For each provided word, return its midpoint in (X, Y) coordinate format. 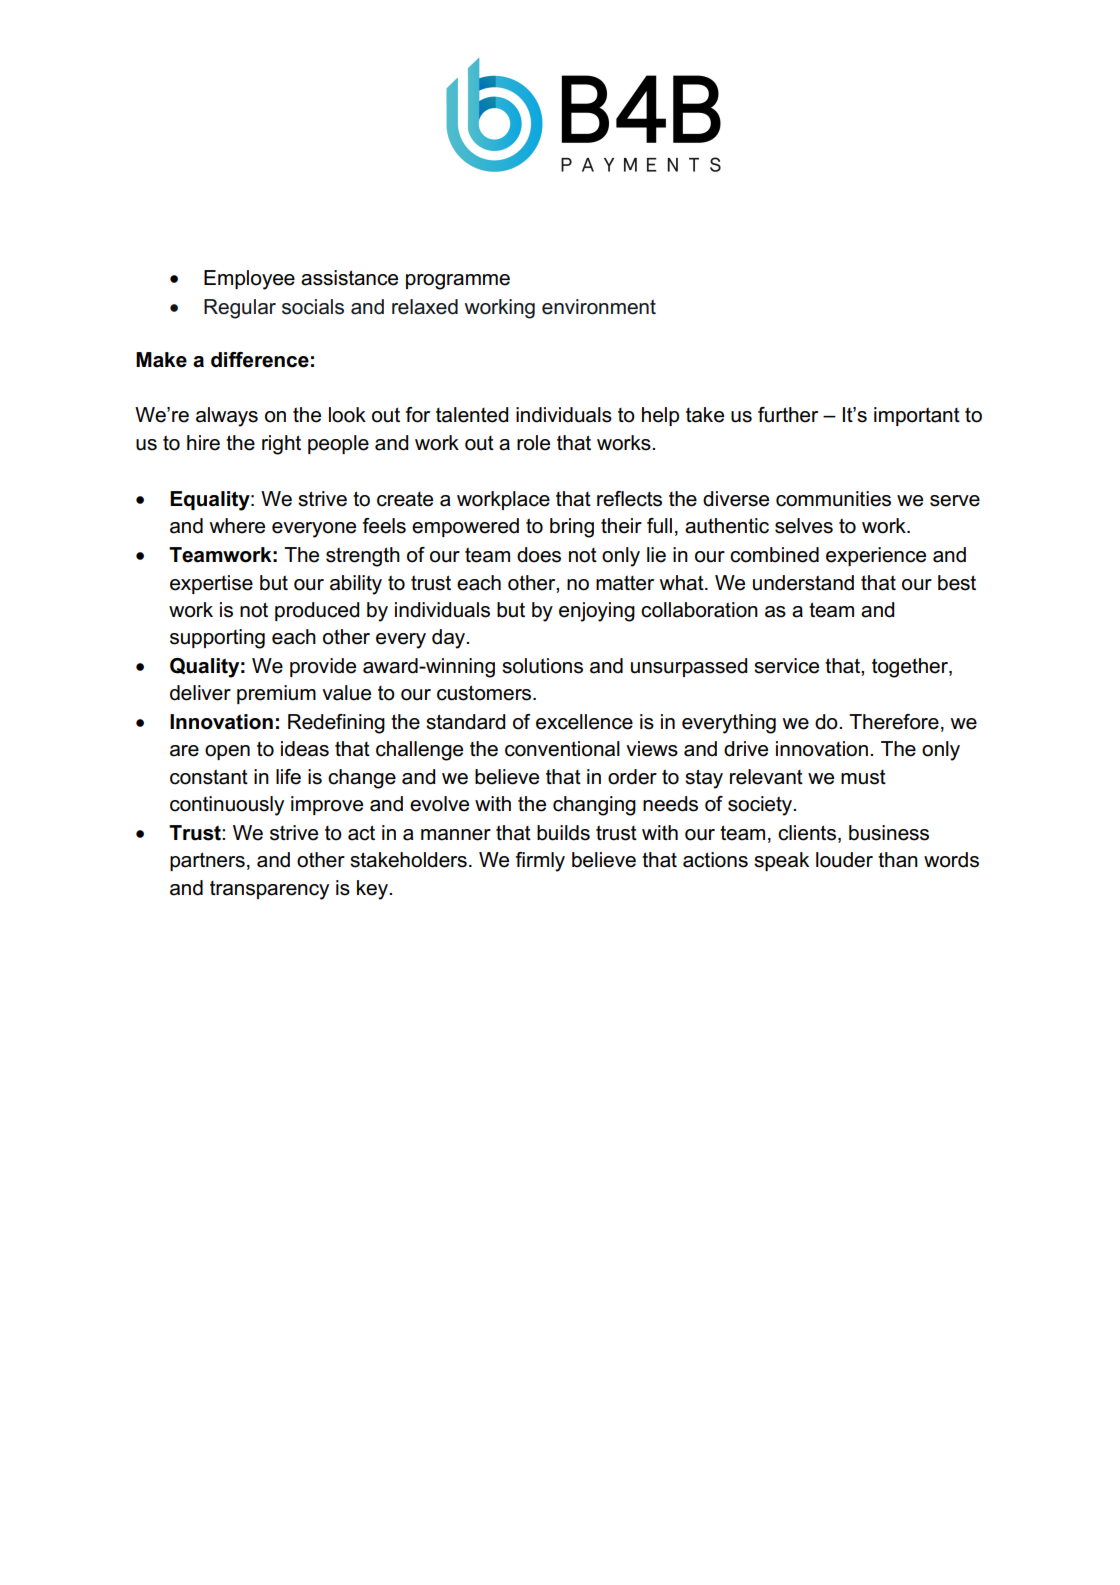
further (788, 415)
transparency (269, 890)
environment (599, 307)
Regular (240, 309)
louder (844, 860)
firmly (540, 862)
